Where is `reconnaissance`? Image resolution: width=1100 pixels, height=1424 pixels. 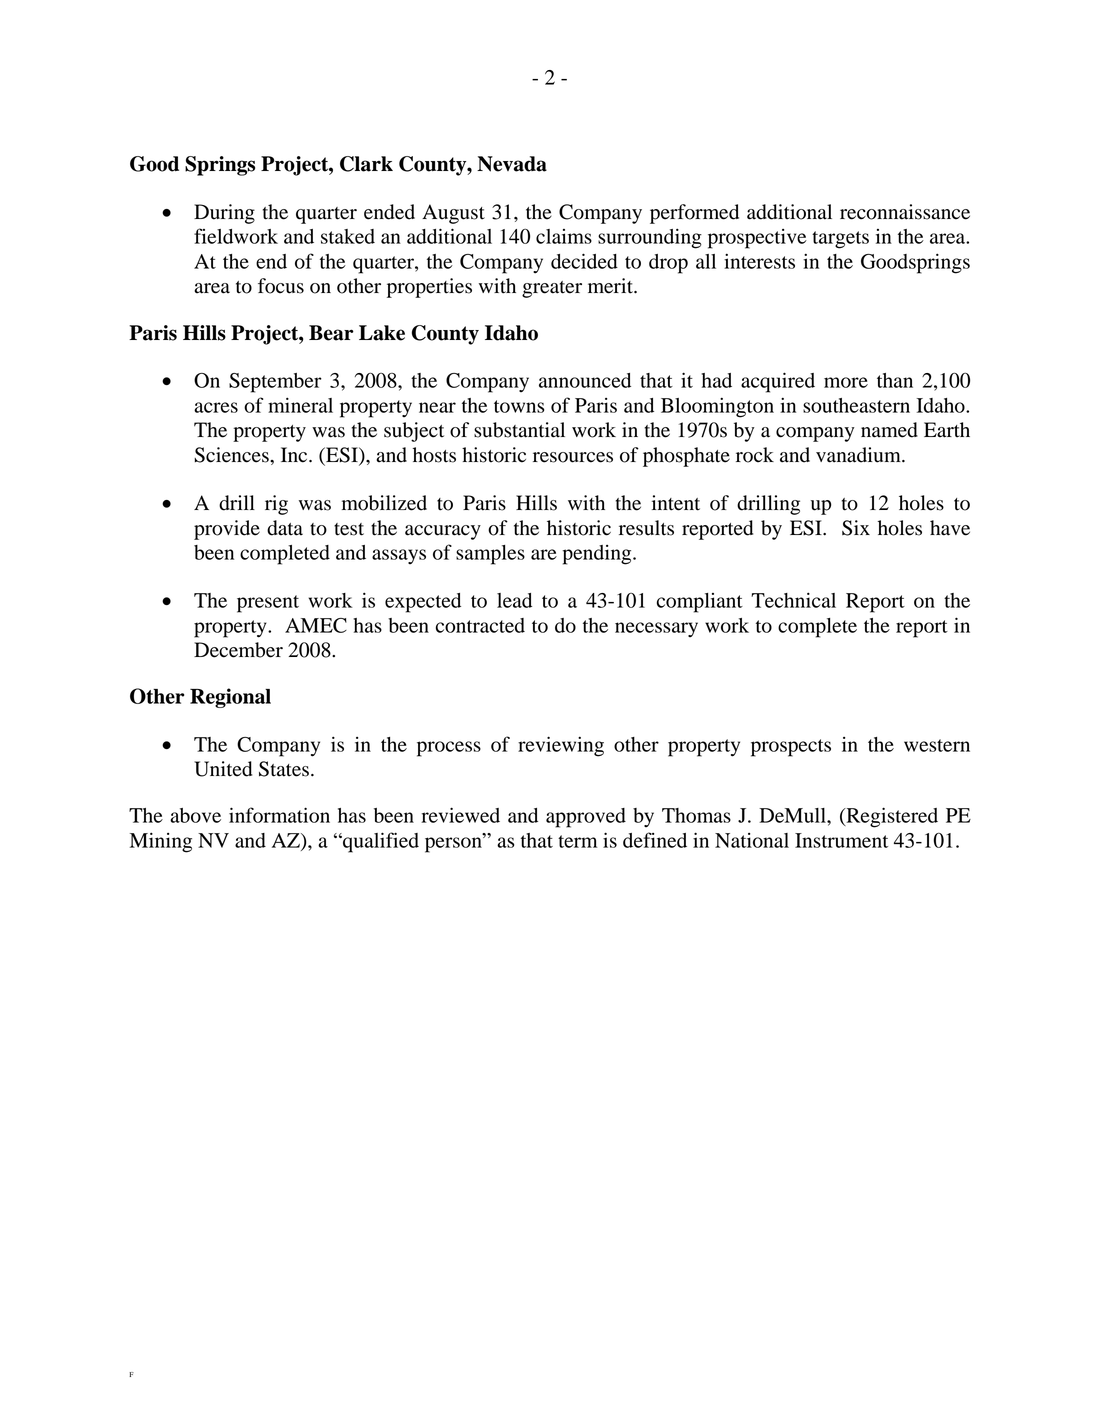 reconnaissance is located at coordinates (905, 212).
